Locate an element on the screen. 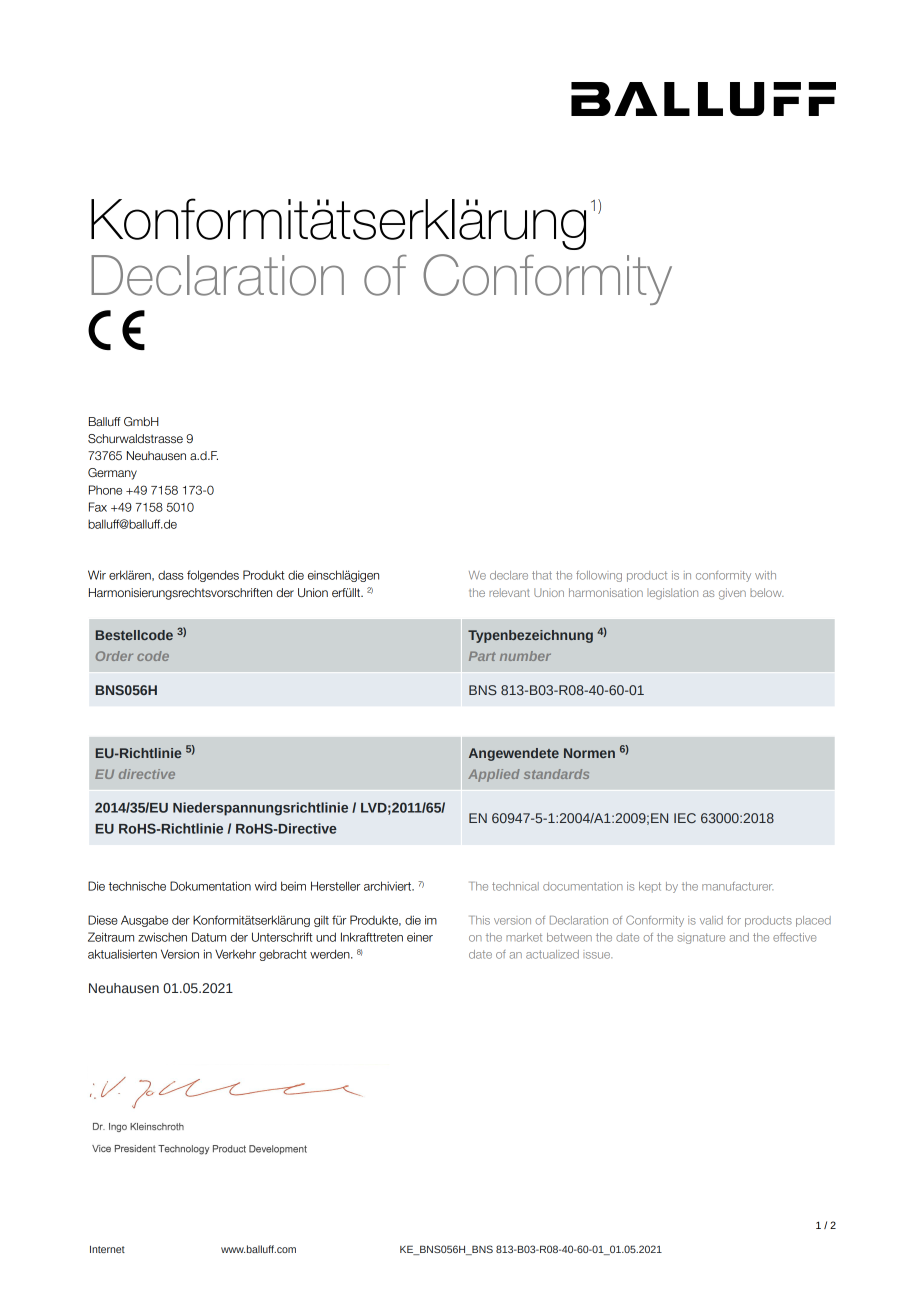  manufacturer is located at coordinates (737, 886).
